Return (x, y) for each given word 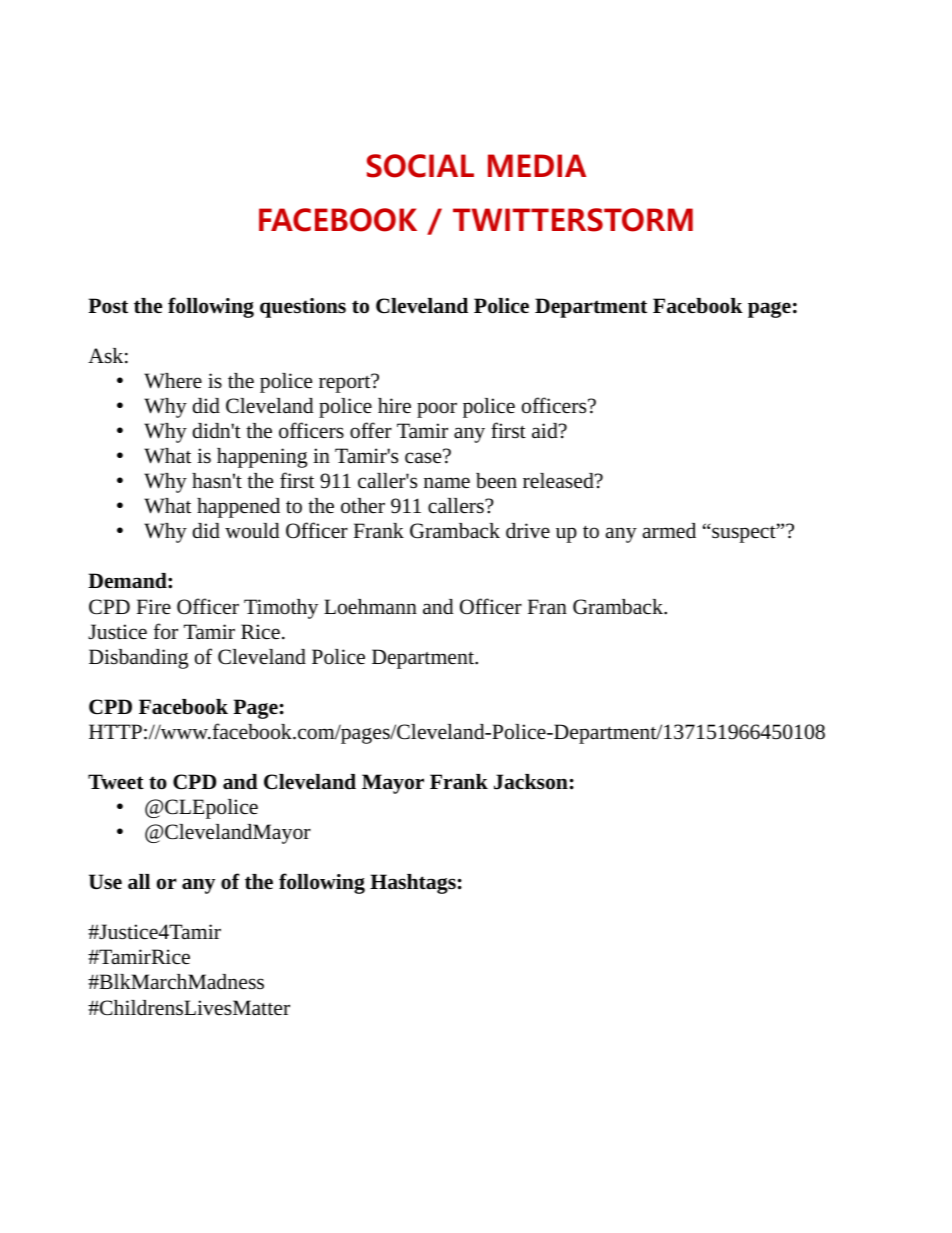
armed (669, 531)
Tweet (116, 782)
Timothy (281, 609)
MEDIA (537, 165)
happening (262, 458)
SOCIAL (420, 166)
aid (546, 430)
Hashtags (413, 884)
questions (303, 308)
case (424, 457)
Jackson (531, 782)
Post (108, 305)
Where (173, 381)
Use (105, 881)
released (559, 481)
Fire (154, 607)
